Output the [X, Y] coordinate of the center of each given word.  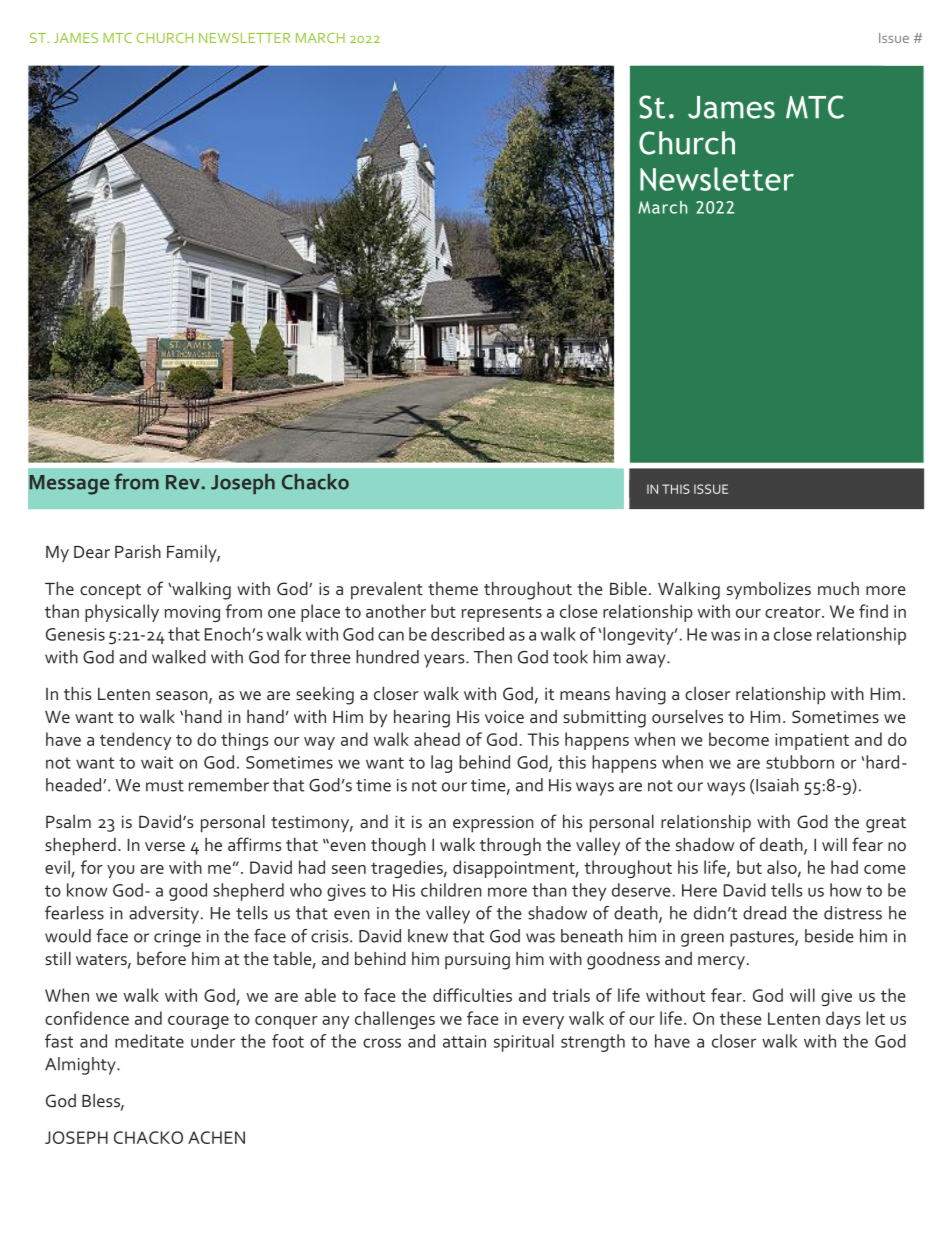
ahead [437, 739]
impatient [812, 741]
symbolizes [769, 590]
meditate [149, 1041]
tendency [135, 741]
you [120, 871]
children [451, 890]
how [846, 890]
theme [453, 588]
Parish [138, 551]
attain [464, 1041]
